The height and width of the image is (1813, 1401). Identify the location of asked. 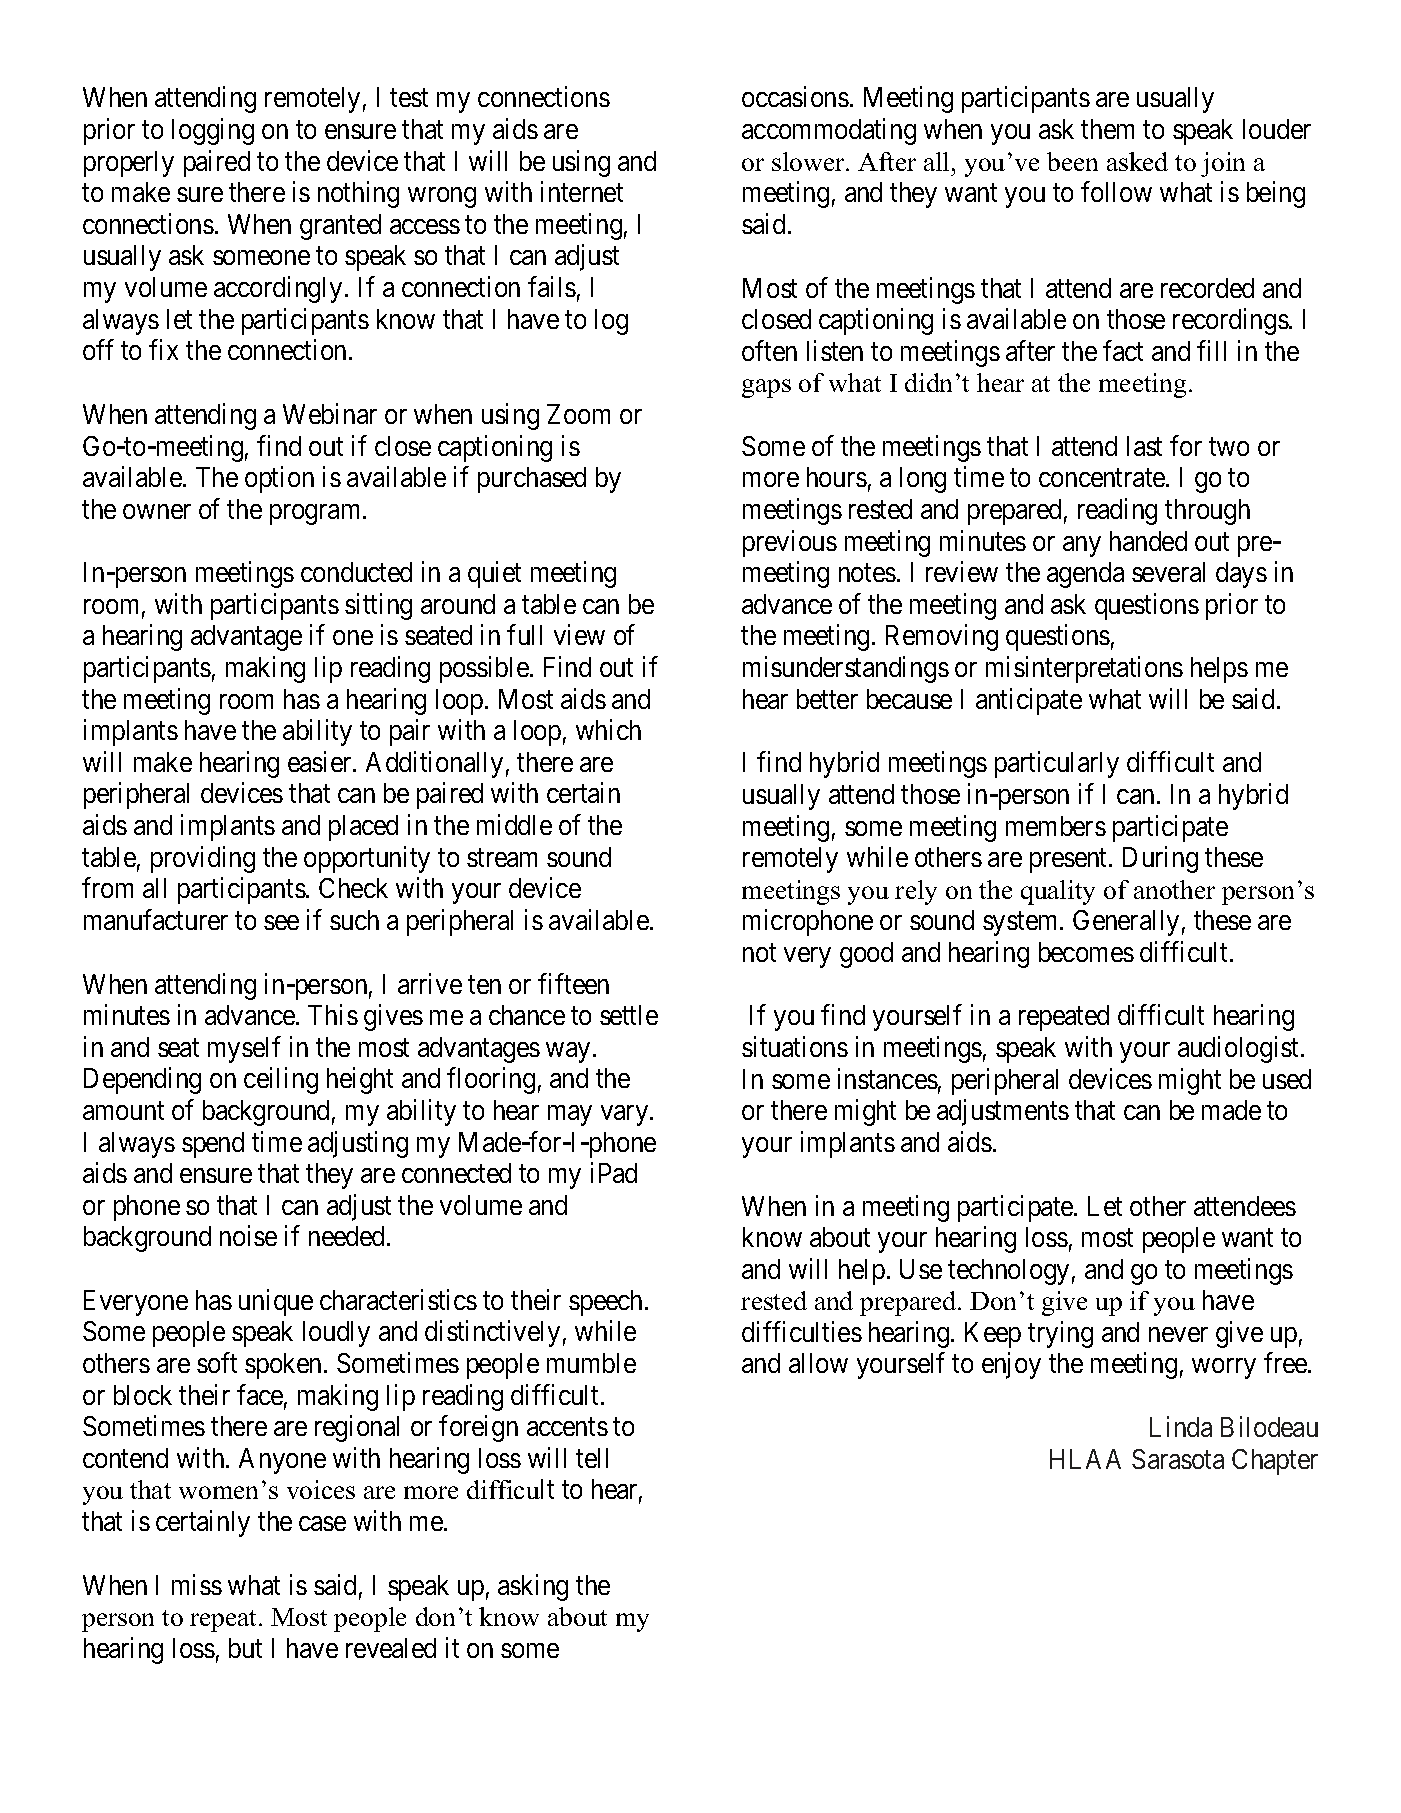
(1137, 161).
